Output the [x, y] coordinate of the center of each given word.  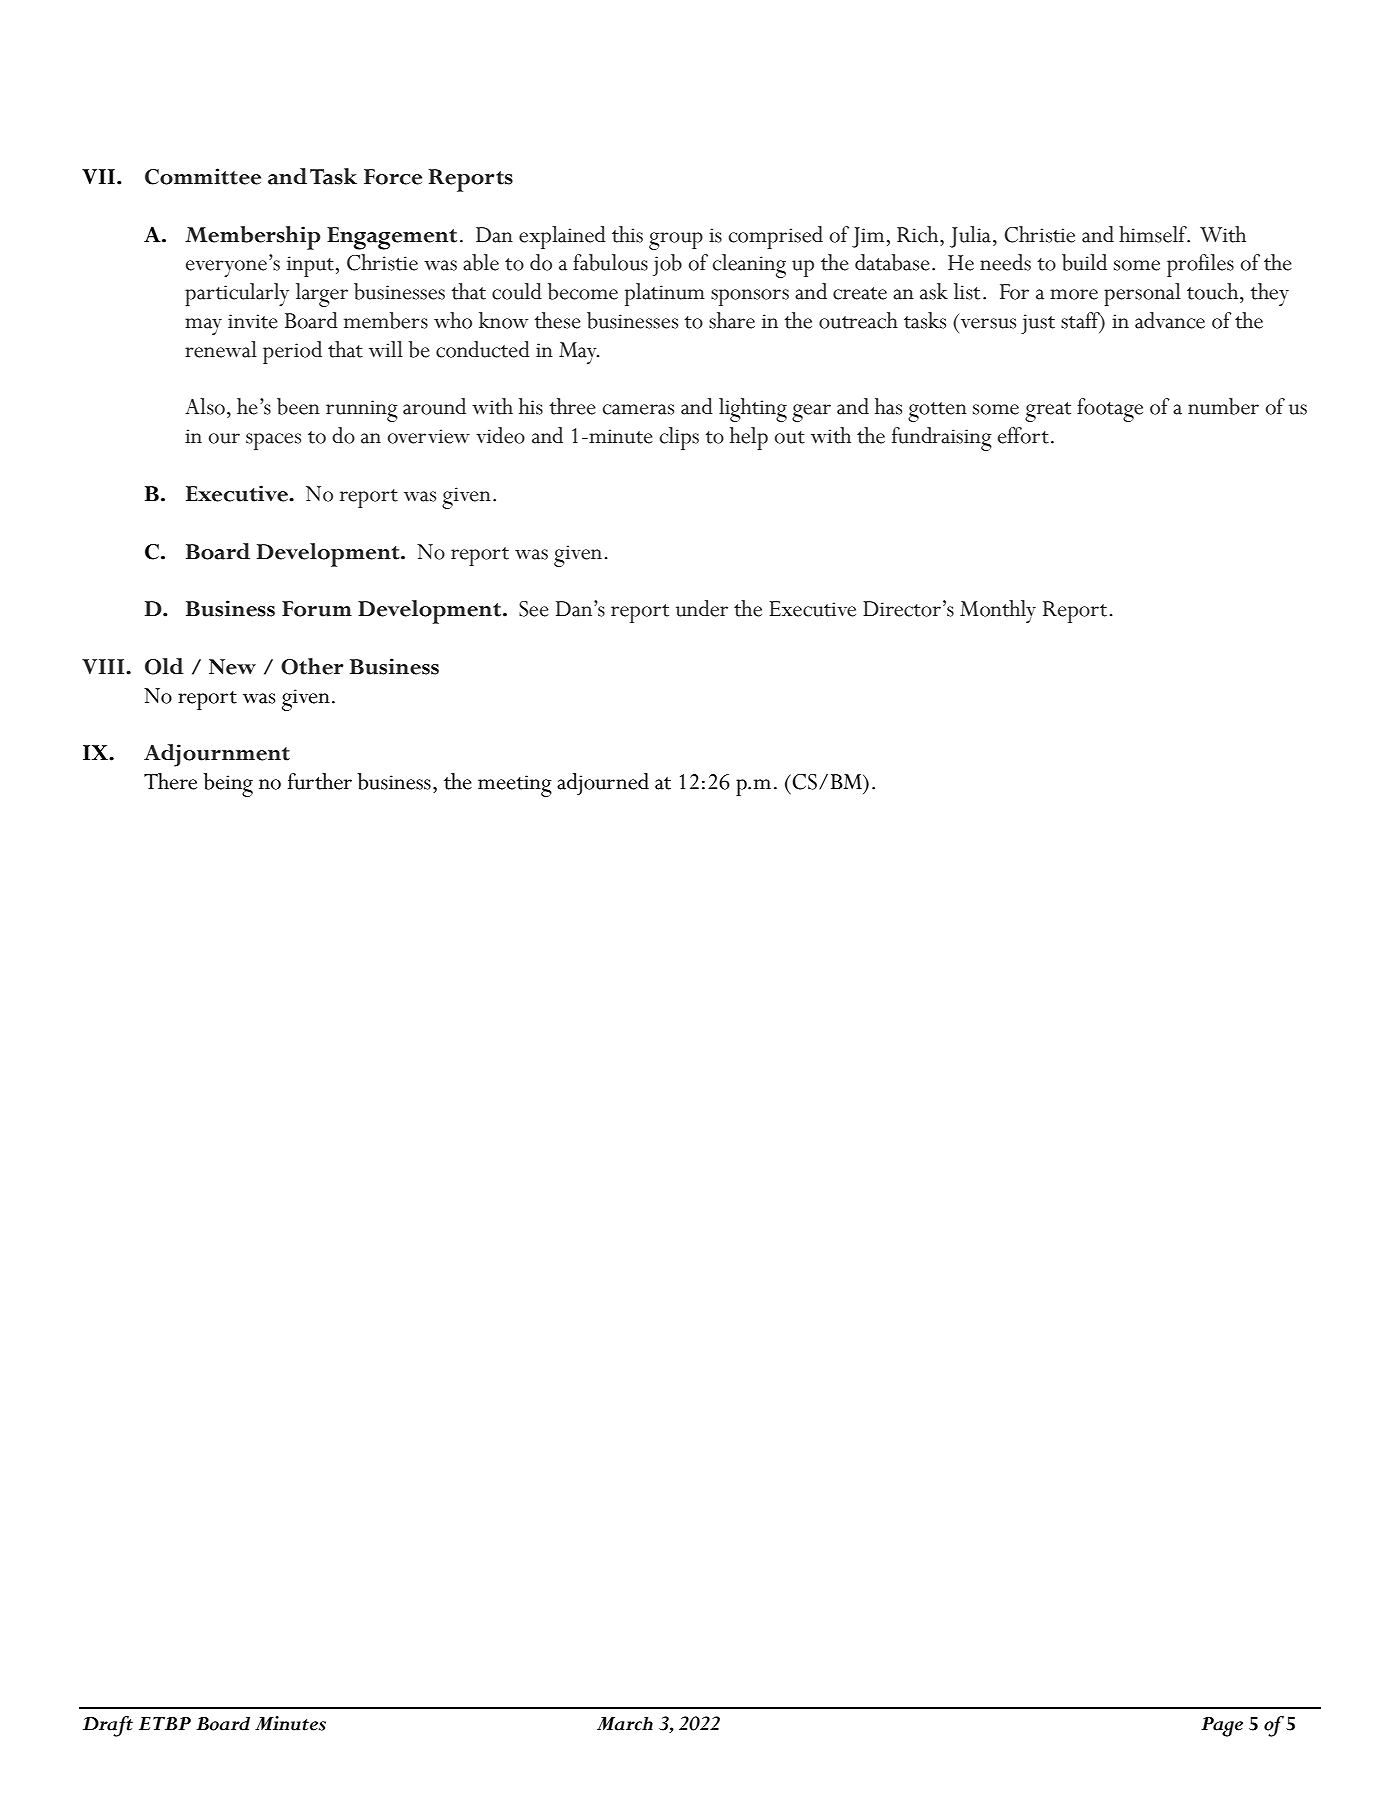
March [625, 1724]
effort [1023, 435]
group [676, 241]
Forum [317, 609]
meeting [515, 786]
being [228, 785]
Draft [108, 1726]
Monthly [998, 611]
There [170, 781]
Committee [203, 176]
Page [1222, 1727]
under [702, 608]
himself [1154, 234]
